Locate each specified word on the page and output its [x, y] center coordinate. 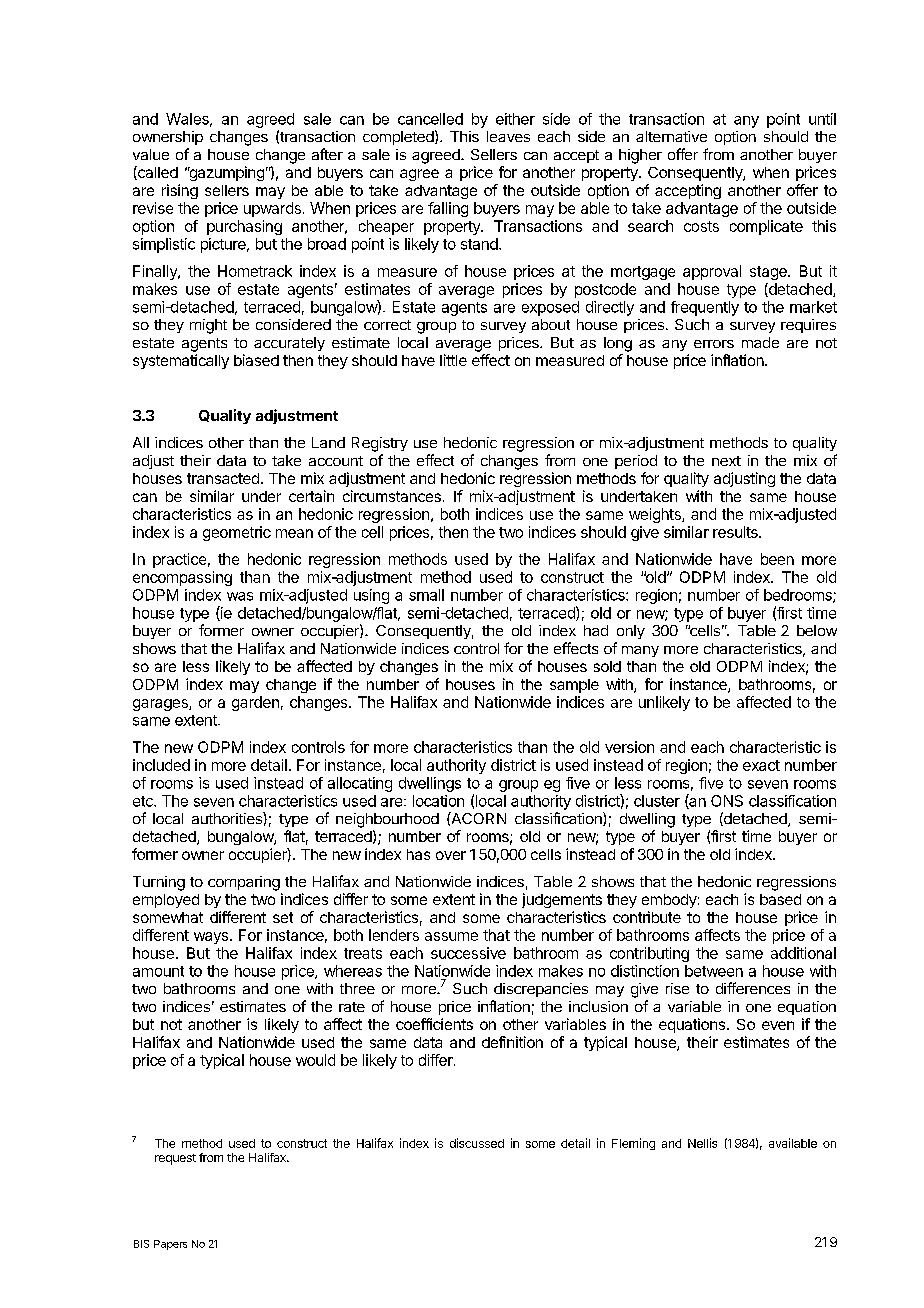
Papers [170, 1245]
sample [574, 686]
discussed [477, 1143]
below [817, 630]
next [726, 461]
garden [255, 703]
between [714, 971]
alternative [671, 136]
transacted [223, 478]
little [453, 360]
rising [180, 191]
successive [468, 953]
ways [211, 938]
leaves [508, 136]
